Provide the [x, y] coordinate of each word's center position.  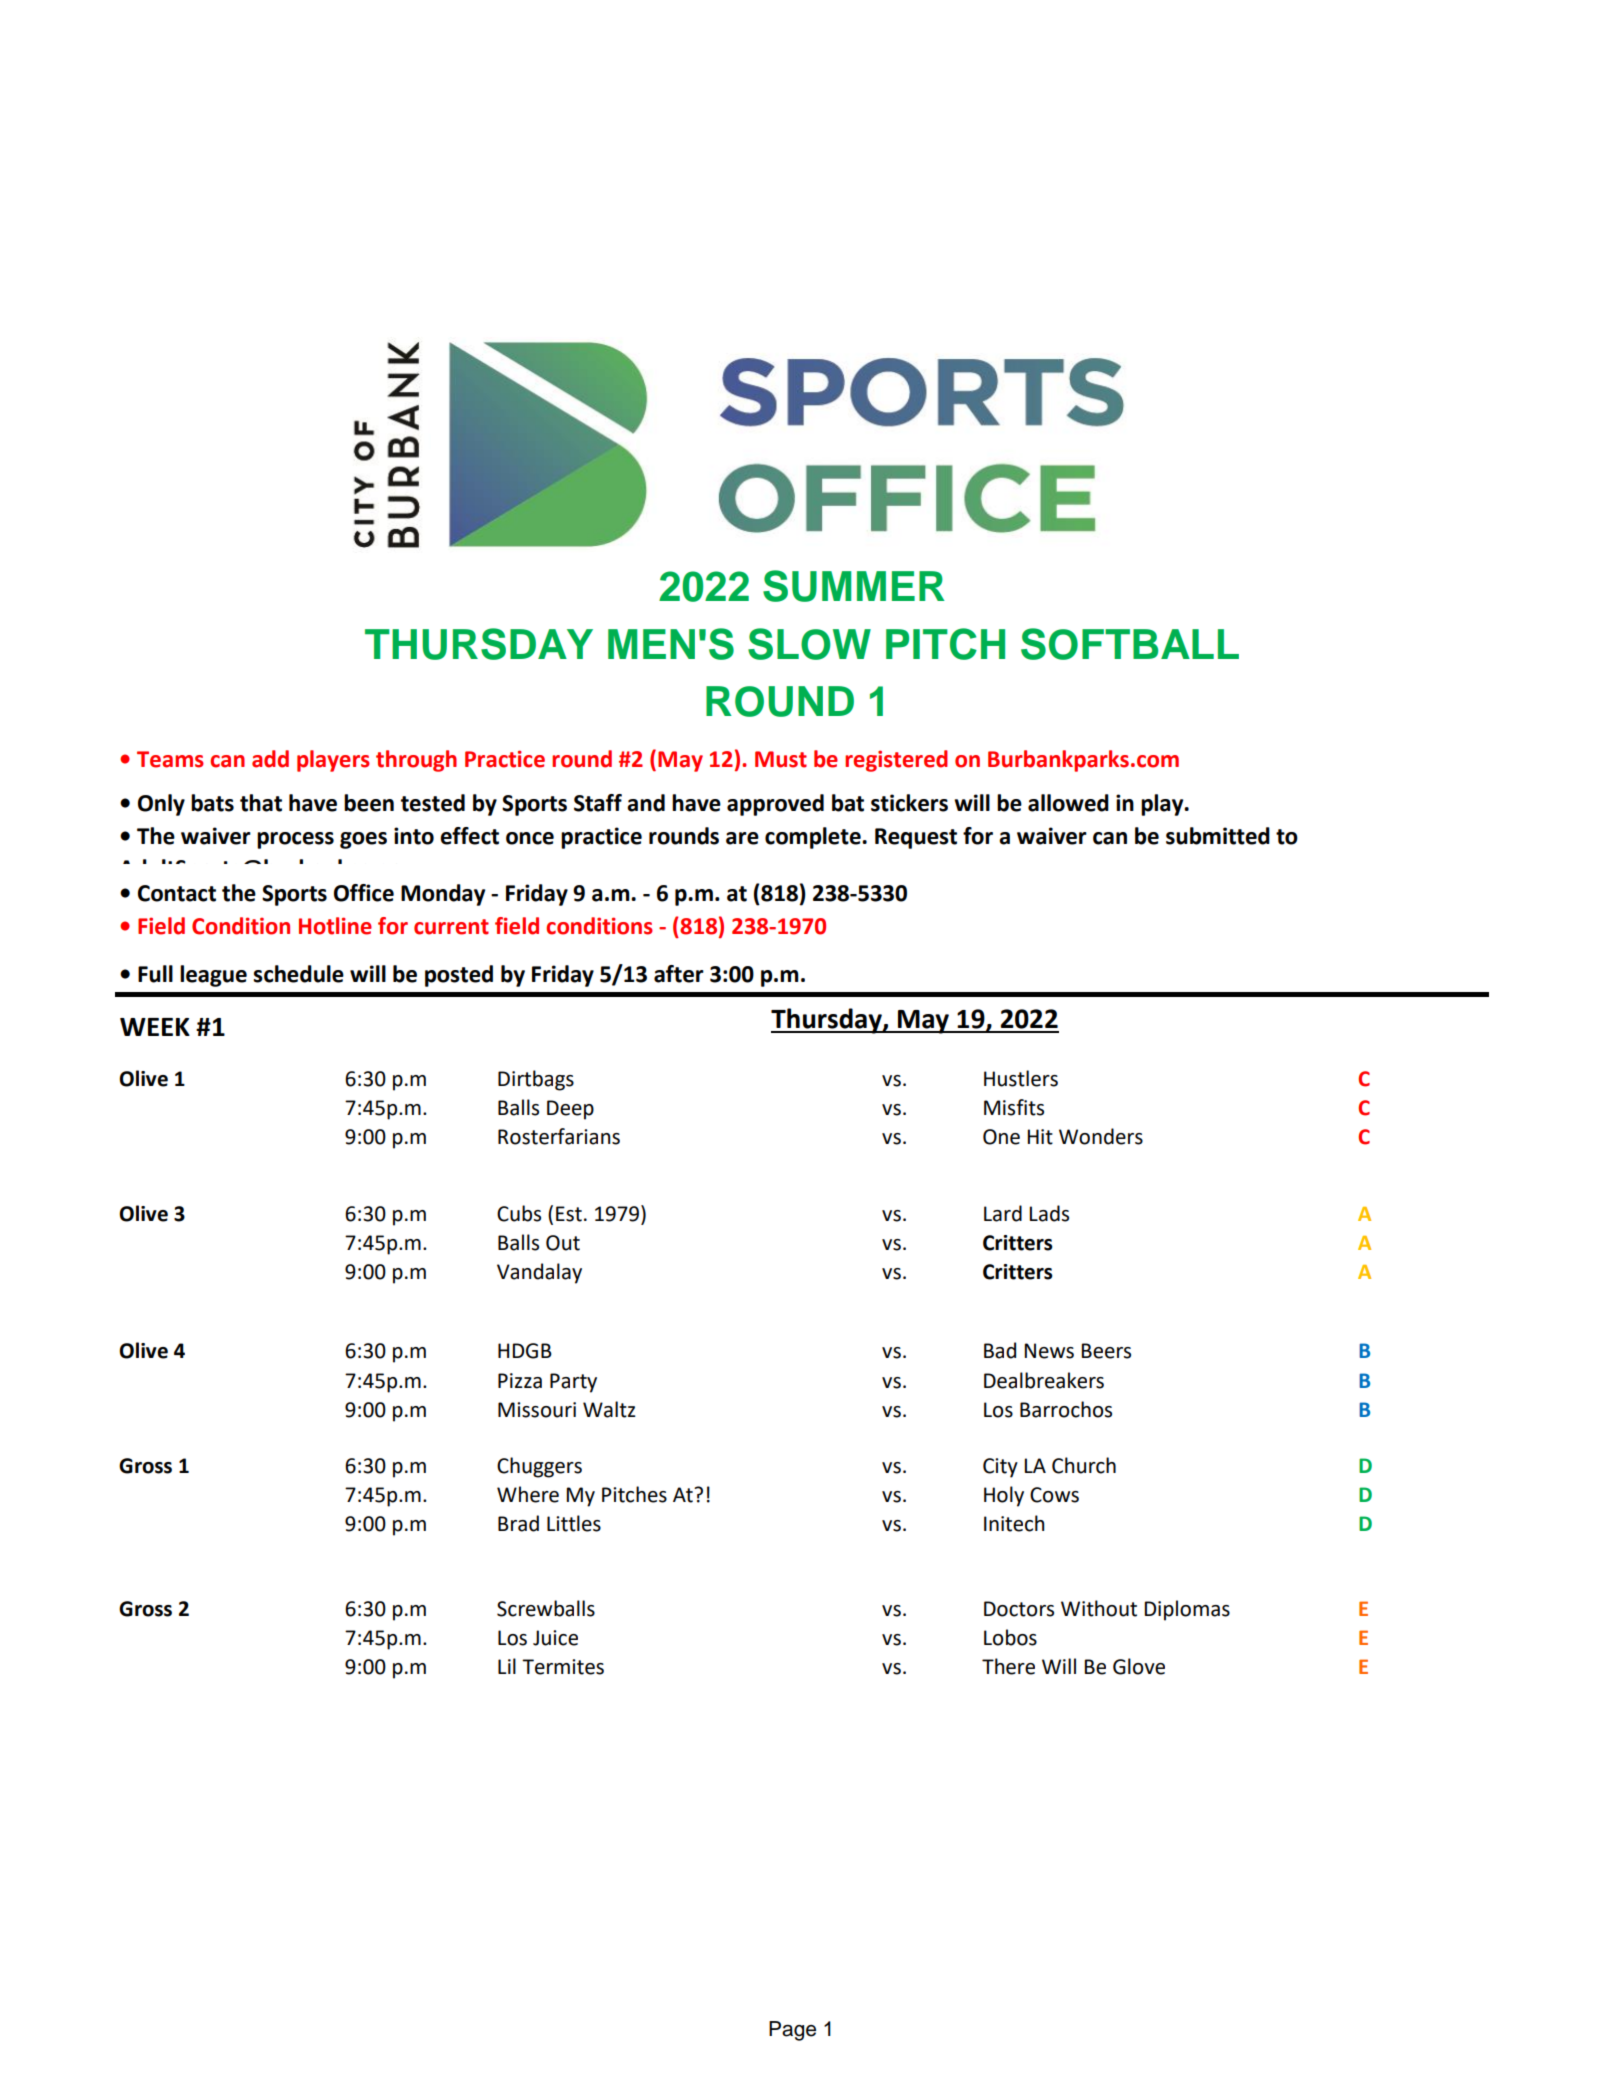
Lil [507, 1666]
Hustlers [1021, 1078]
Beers [1106, 1351]
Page [792, 2031]
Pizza [520, 1381]
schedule [298, 974]
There [1008, 1666]
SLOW [809, 644]
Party [573, 1383]
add [270, 759]
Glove [1139, 1666]
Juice [555, 1638]
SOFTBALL [1130, 644]
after [679, 974]
